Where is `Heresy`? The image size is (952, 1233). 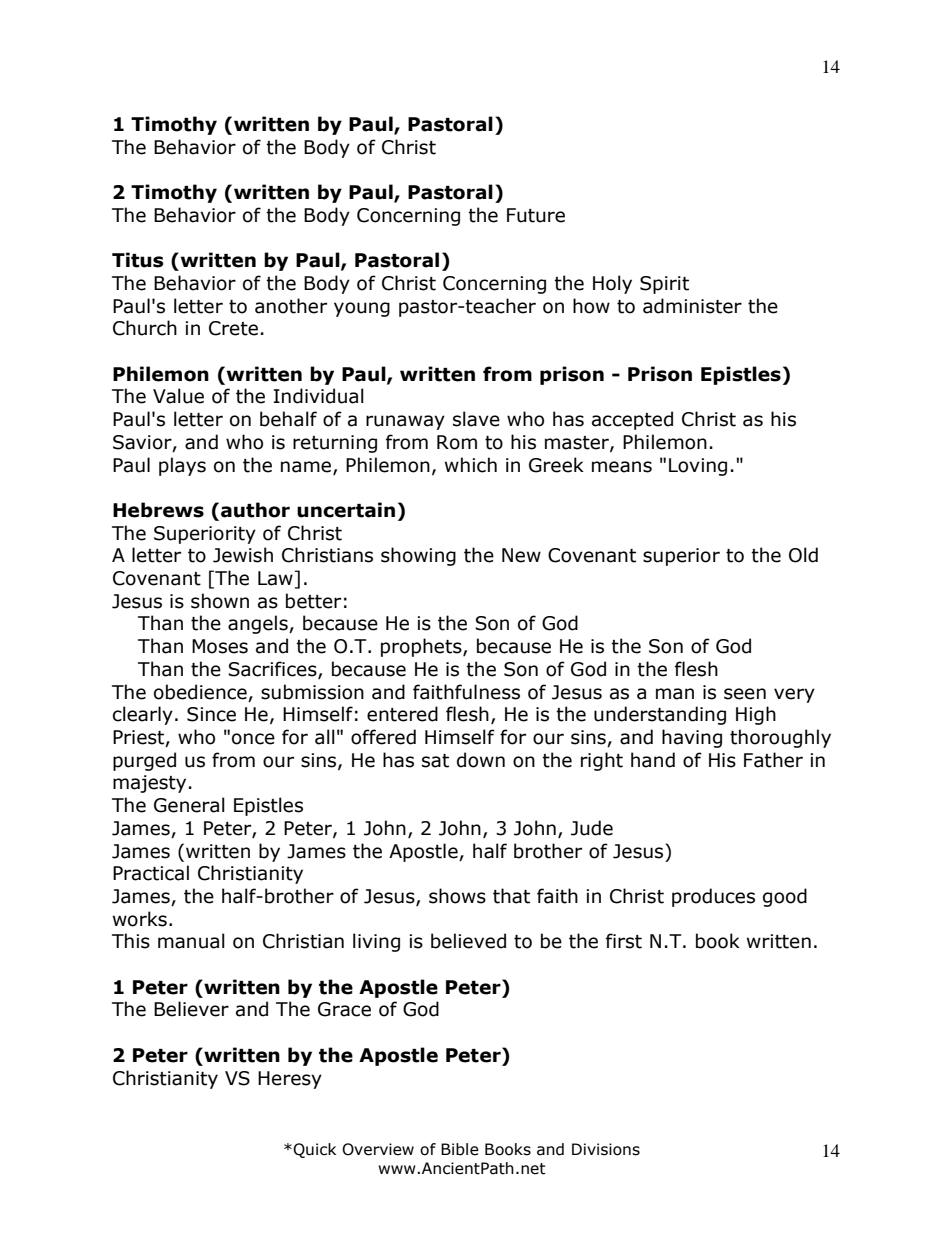
Heresy is located at coordinates (290, 1080).
